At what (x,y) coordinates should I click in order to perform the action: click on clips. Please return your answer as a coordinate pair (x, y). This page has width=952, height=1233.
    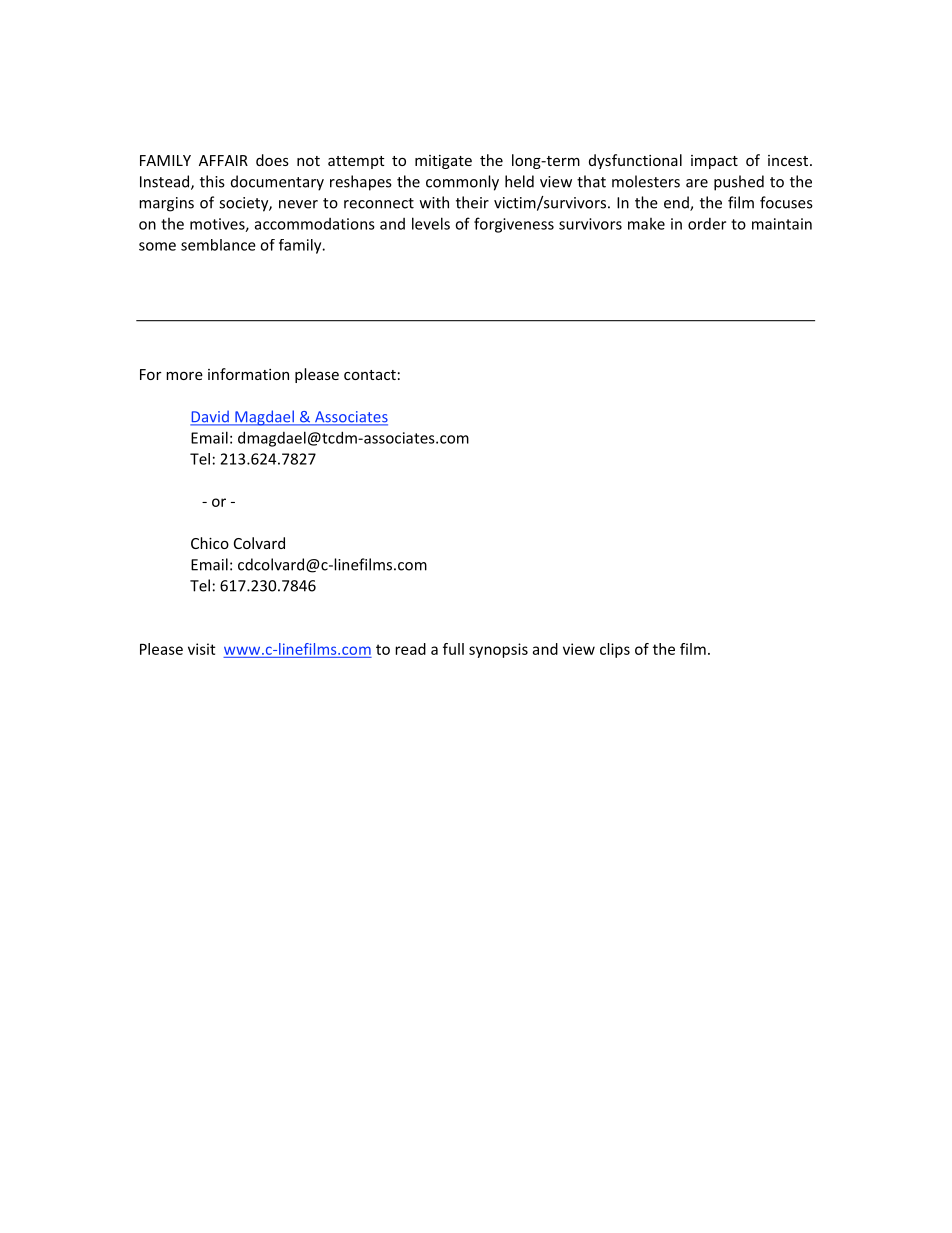
    Looking at the image, I should click on (615, 650).
